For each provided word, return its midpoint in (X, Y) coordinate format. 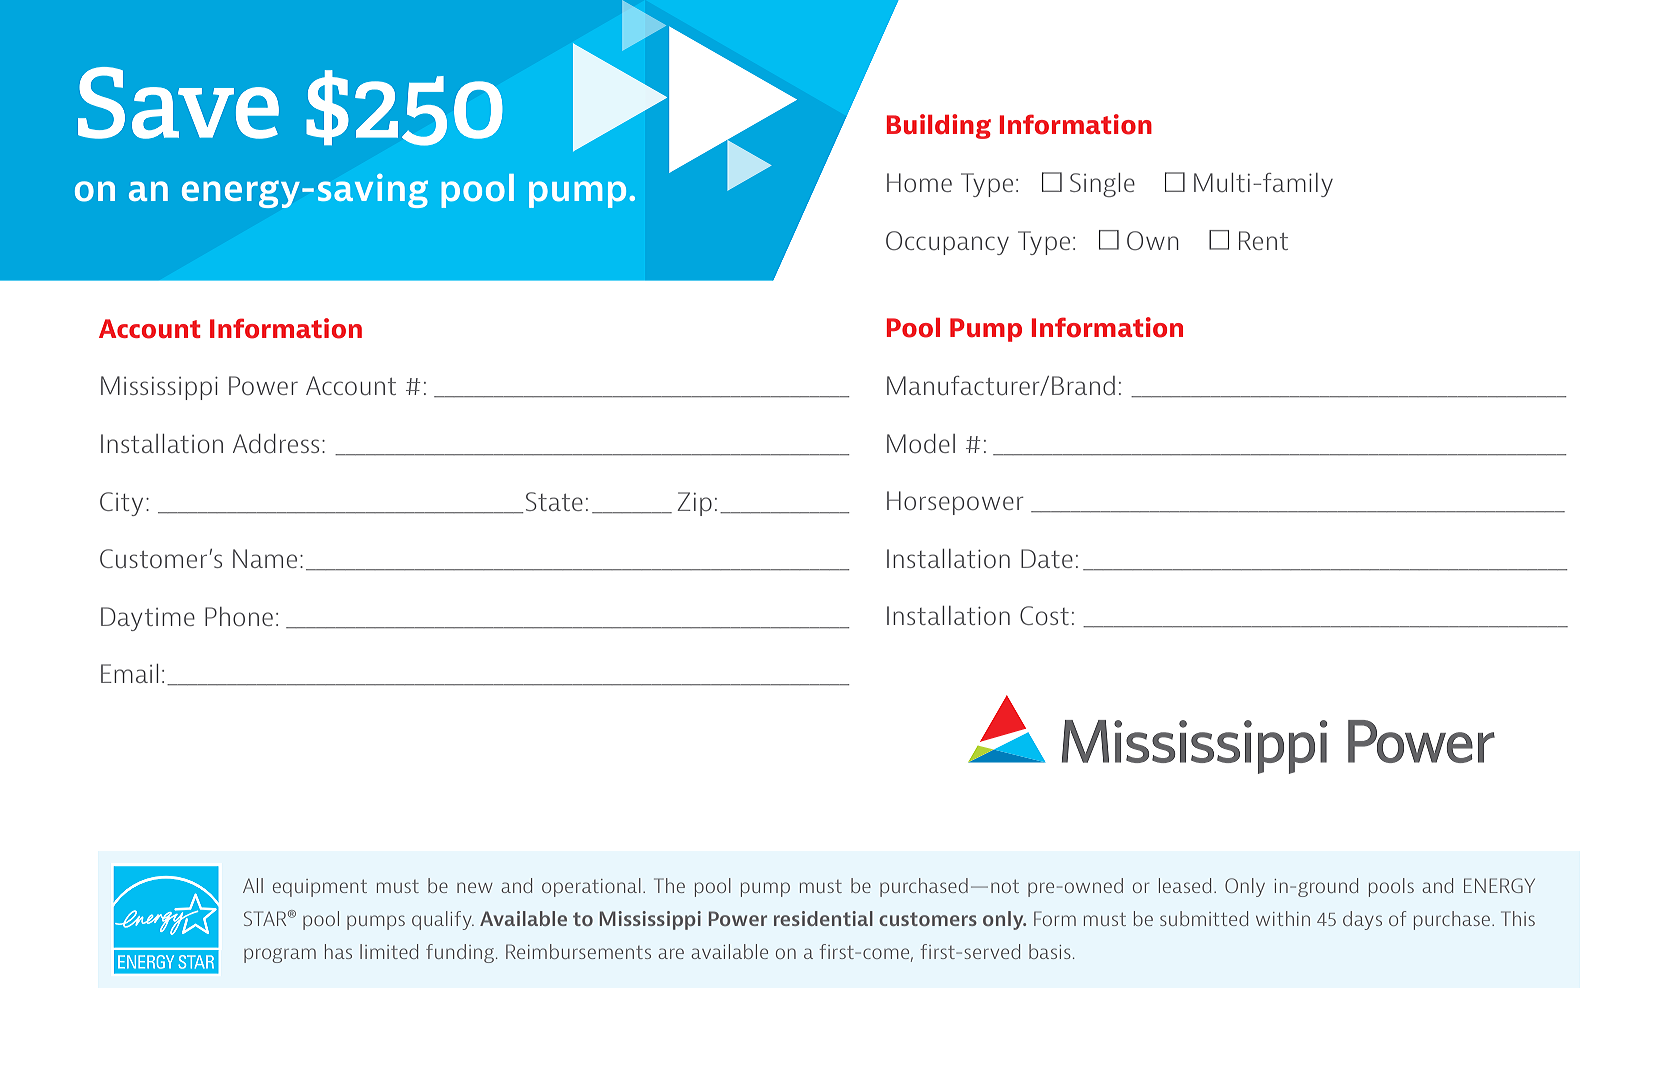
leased (1185, 885)
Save (178, 103)
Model (921, 443)
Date (1047, 558)
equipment (320, 888)
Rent (1263, 240)
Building (939, 126)
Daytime (148, 619)
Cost (1044, 615)
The (669, 885)
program (280, 955)
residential (823, 918)
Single (1102, 185)
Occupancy (947, 243)
